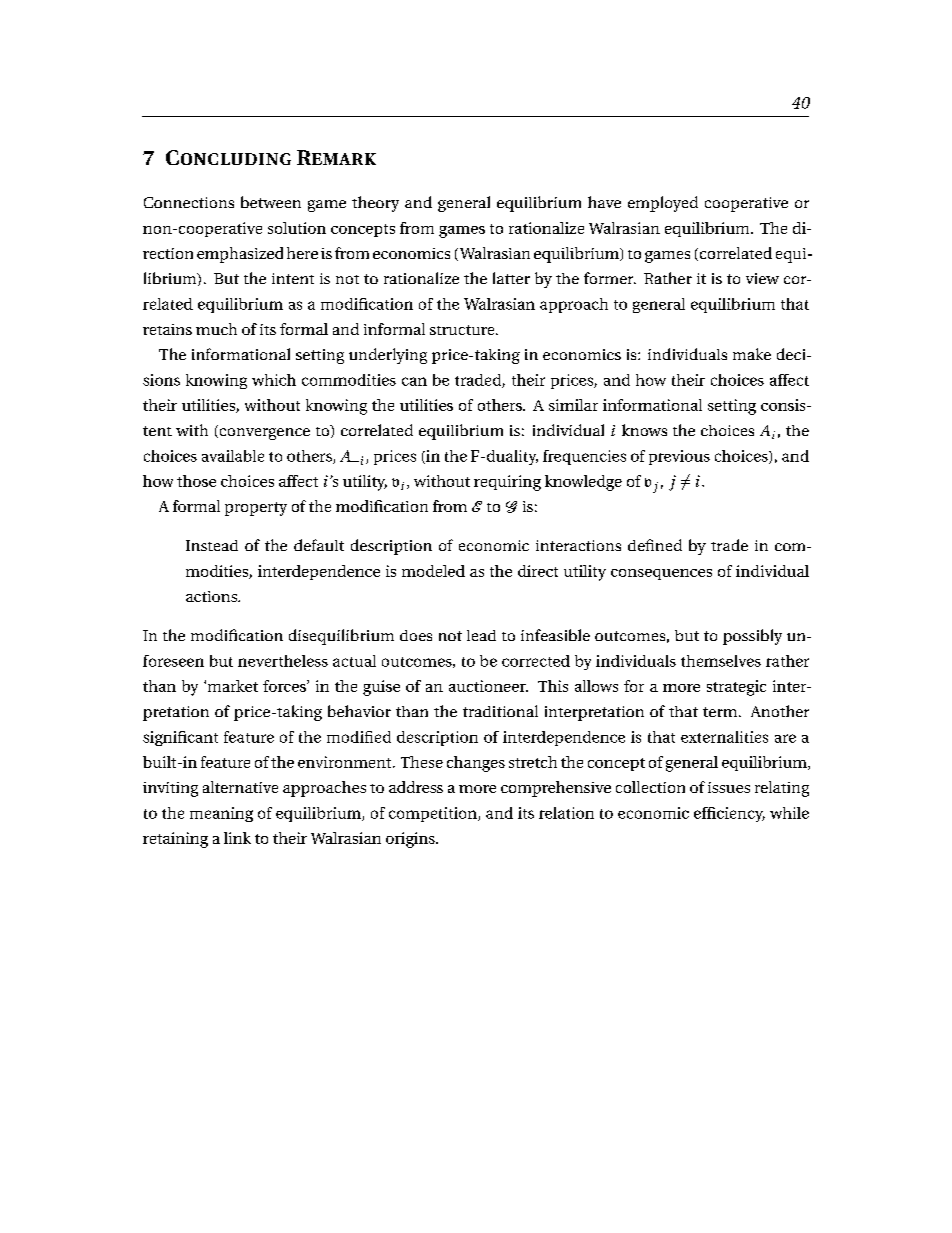 Image resolution: width=952 pixels, height=1233 pixels. I want to click on competition, so click(434, 814).
